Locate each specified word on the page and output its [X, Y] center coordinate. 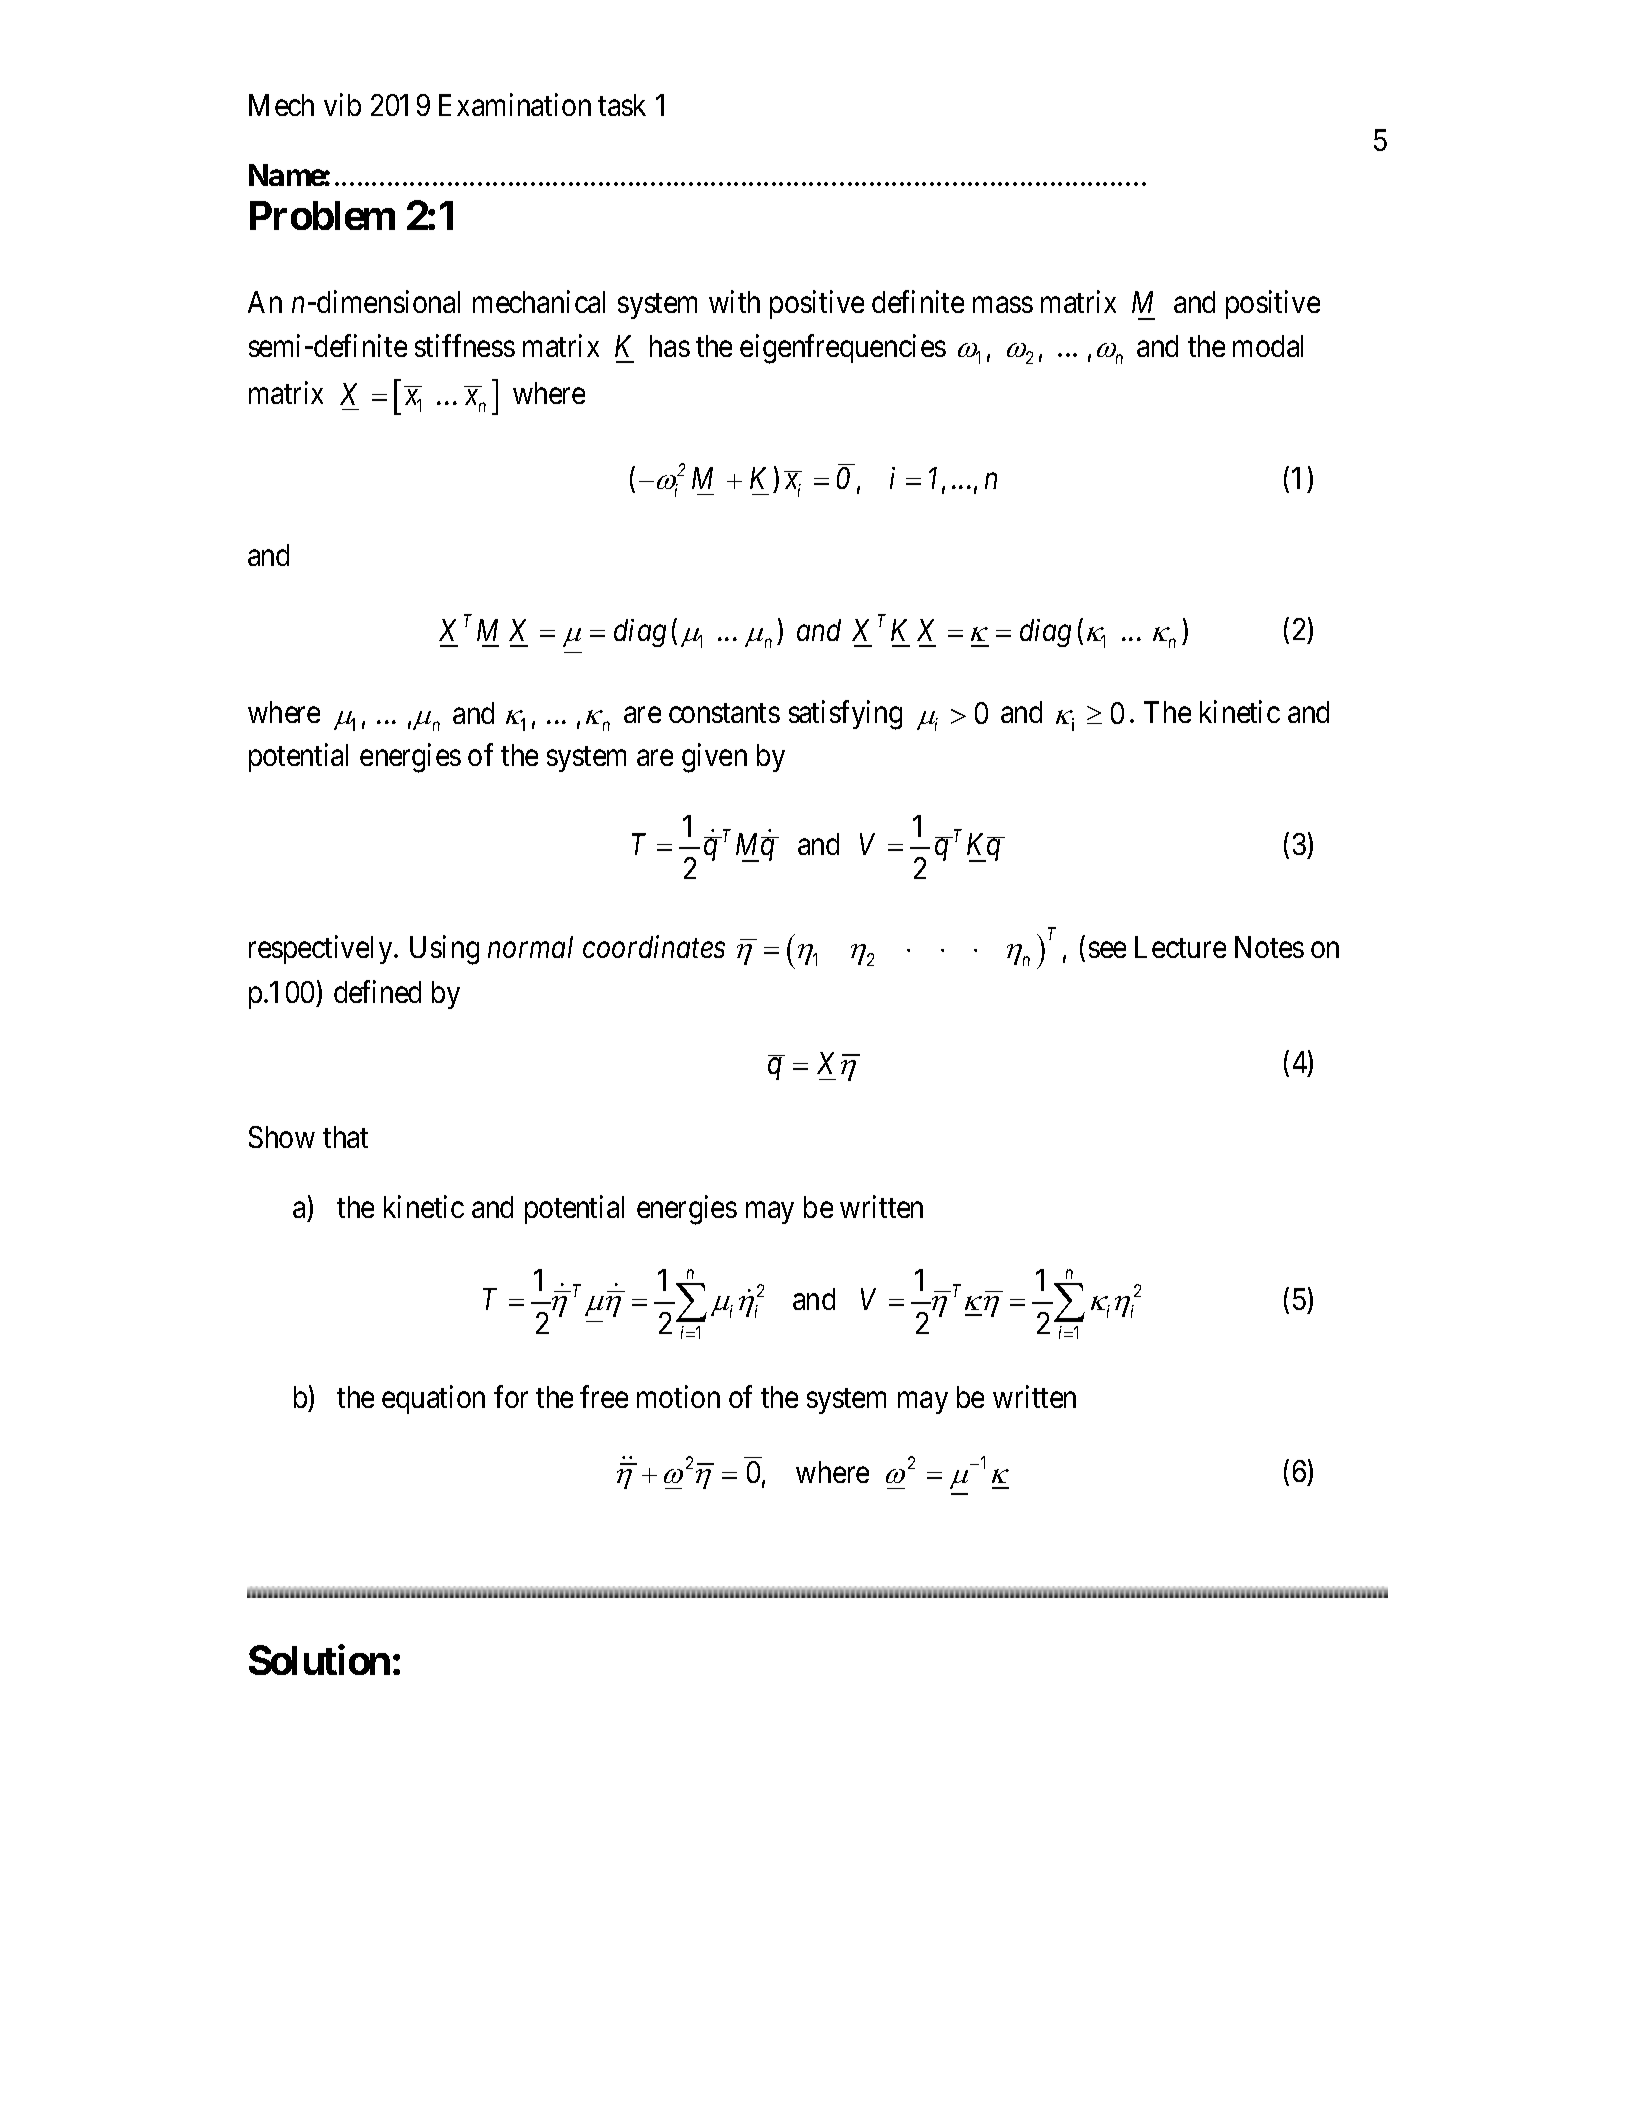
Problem [322, 215]
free [604, 1396]
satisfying [845, 715]
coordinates [654, 947]
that [345, 1137]
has [670, 346]
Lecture [1180, 947]
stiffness [465, 345]
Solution [319, 1660]
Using [444, 950]
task [622, 105]
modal [1268, 346]
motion [678, 1396]
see [1107, 950]
